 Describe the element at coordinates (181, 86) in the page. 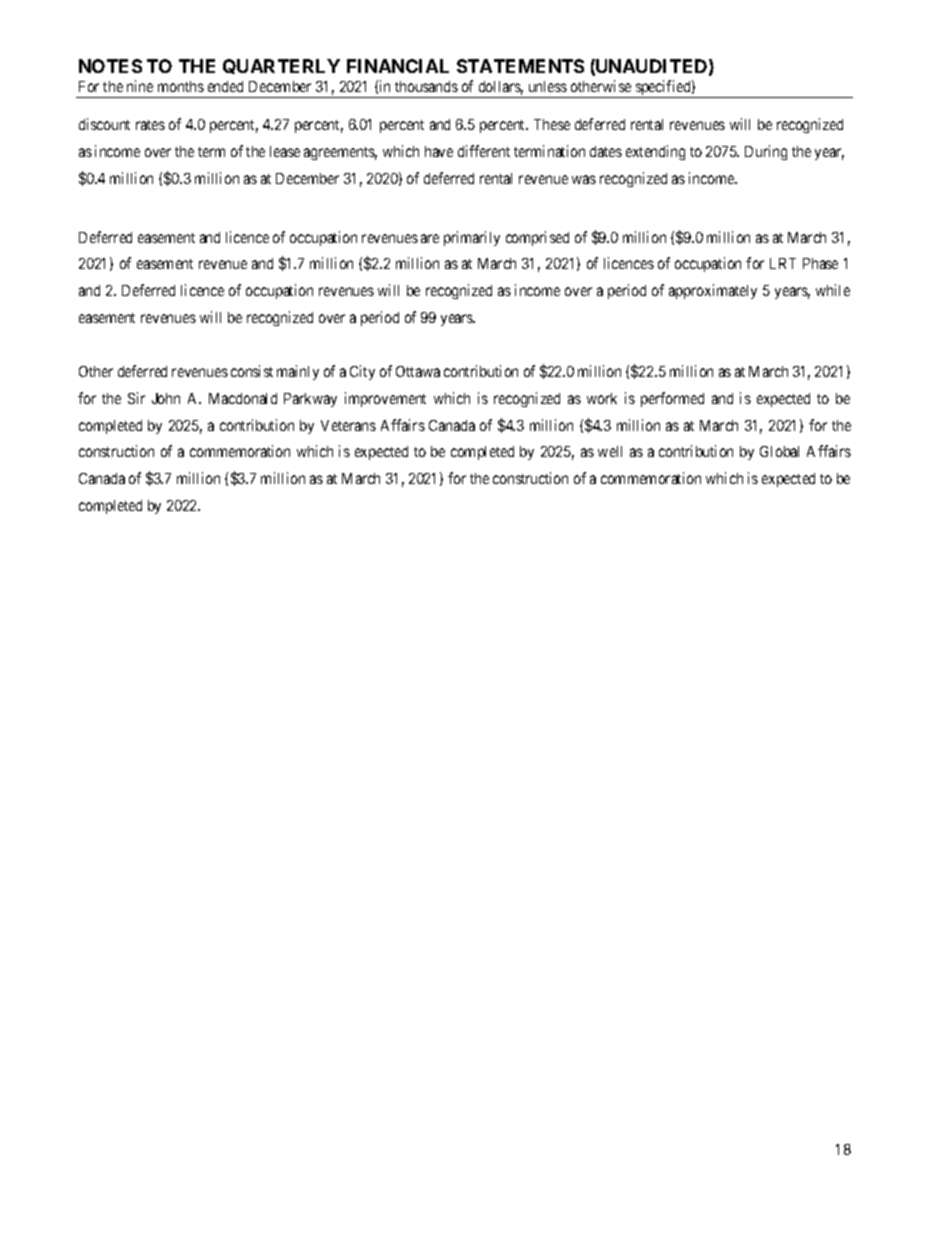

I see `months` at that location.
